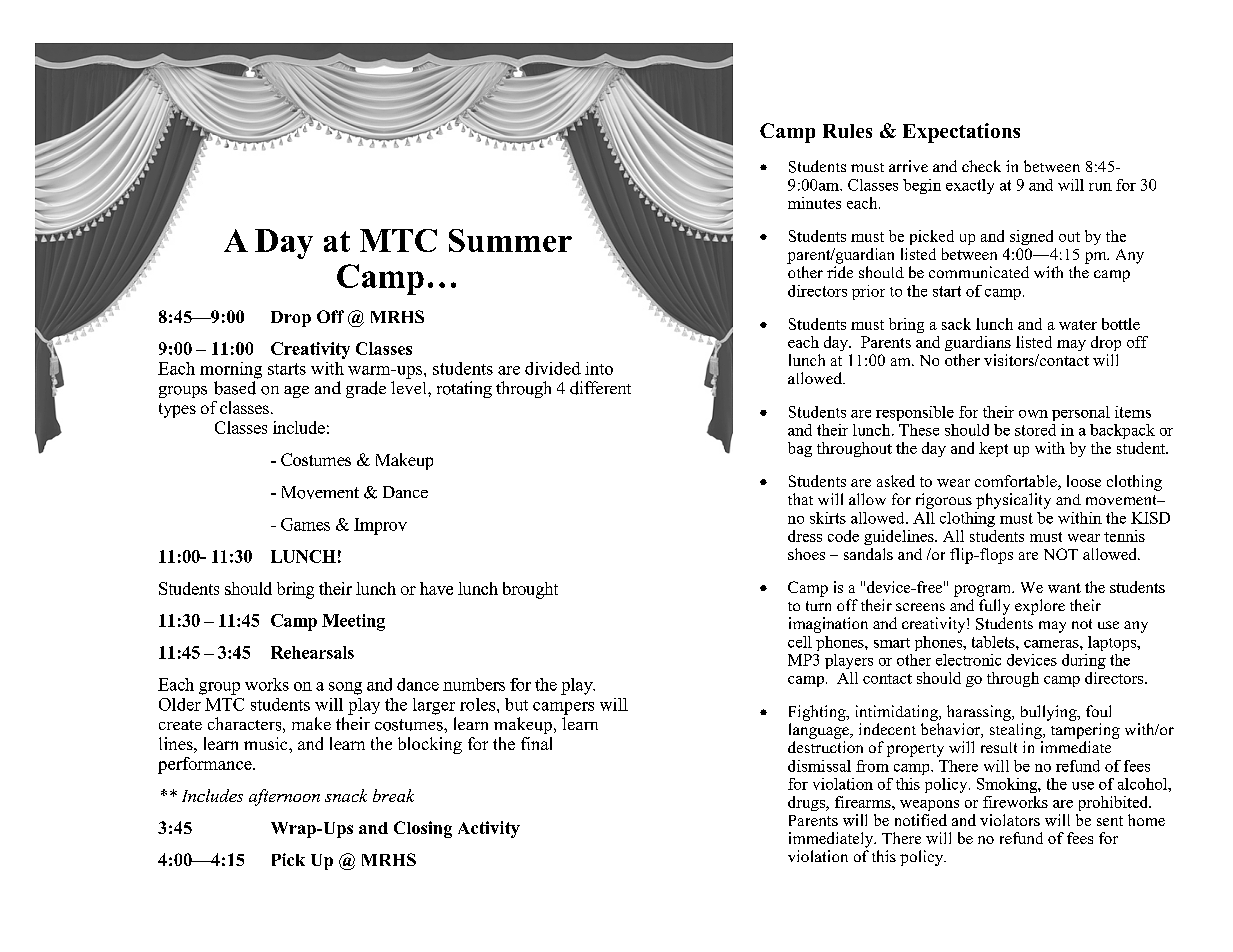  I want to click on Rules, so click(847, 131).
